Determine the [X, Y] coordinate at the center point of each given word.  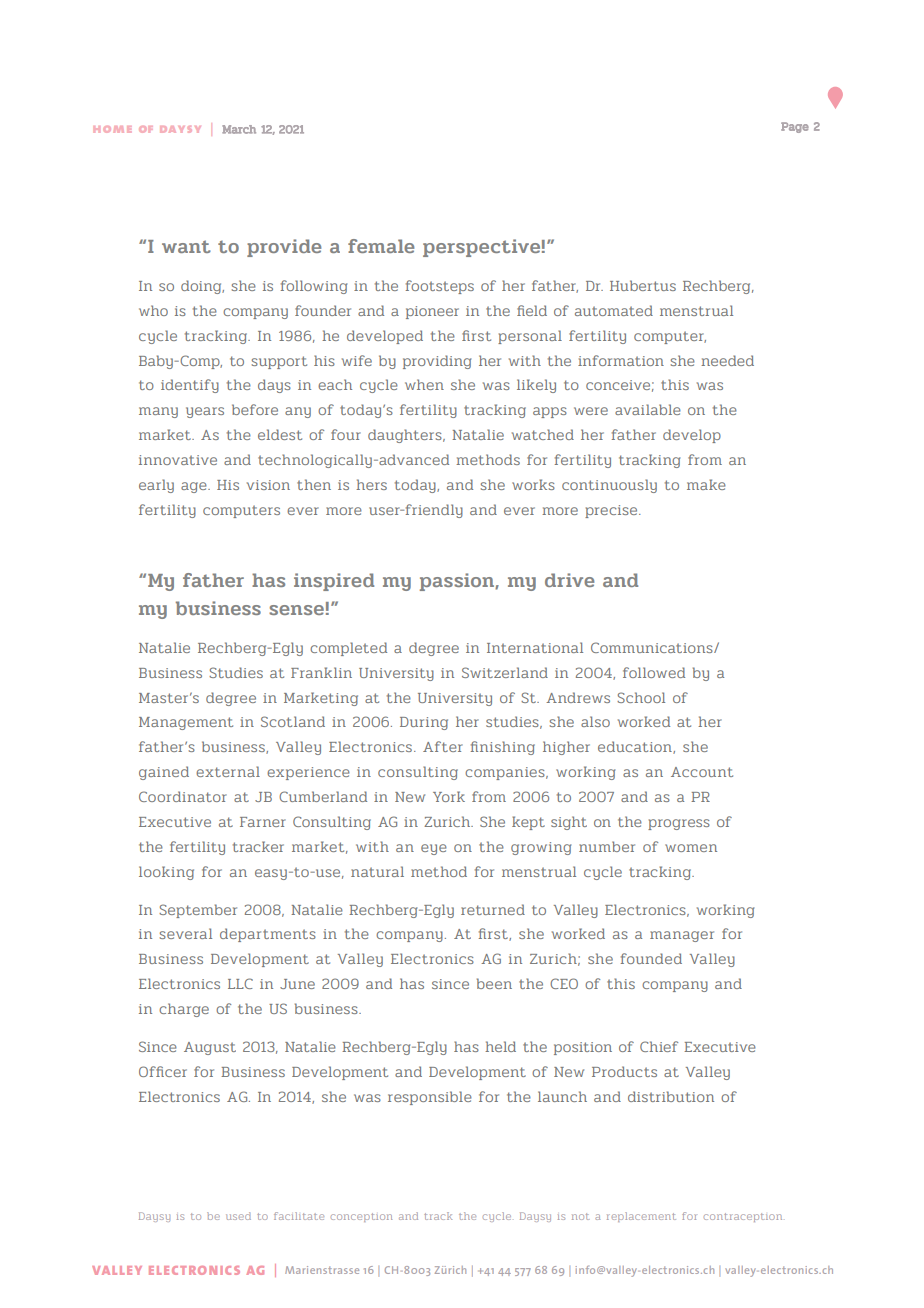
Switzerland [505, 672]
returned [493, 909]
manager [682, 936]
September [198, 911]
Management [186, 723]
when [424, 384]
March [239, 129]
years [205, 412]
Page [795, 127]
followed [654, 672]
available [648, 409]
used [238, 1216]
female [381, 246]
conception [361, 1217]
